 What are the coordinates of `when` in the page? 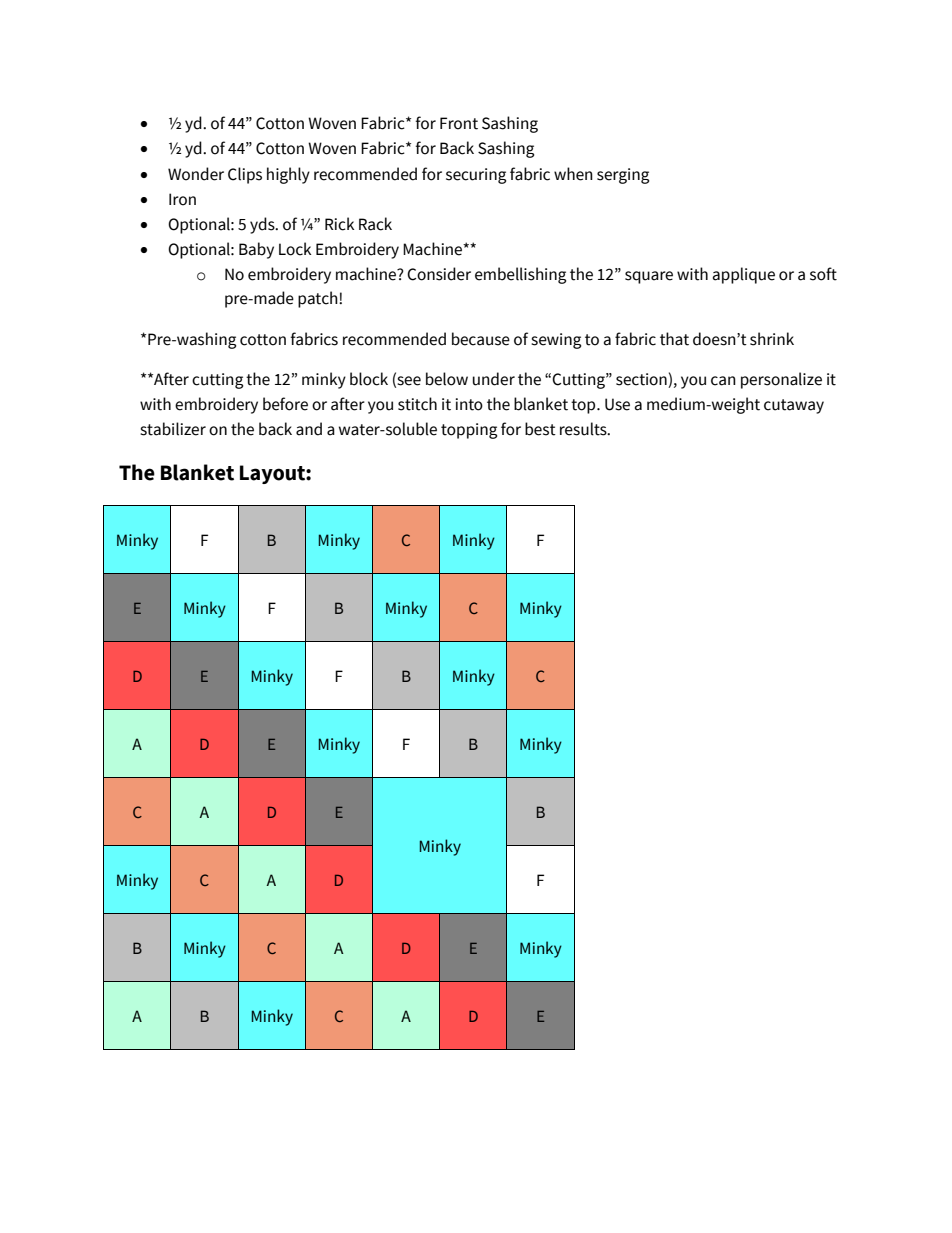 It's located at (573, 174).
